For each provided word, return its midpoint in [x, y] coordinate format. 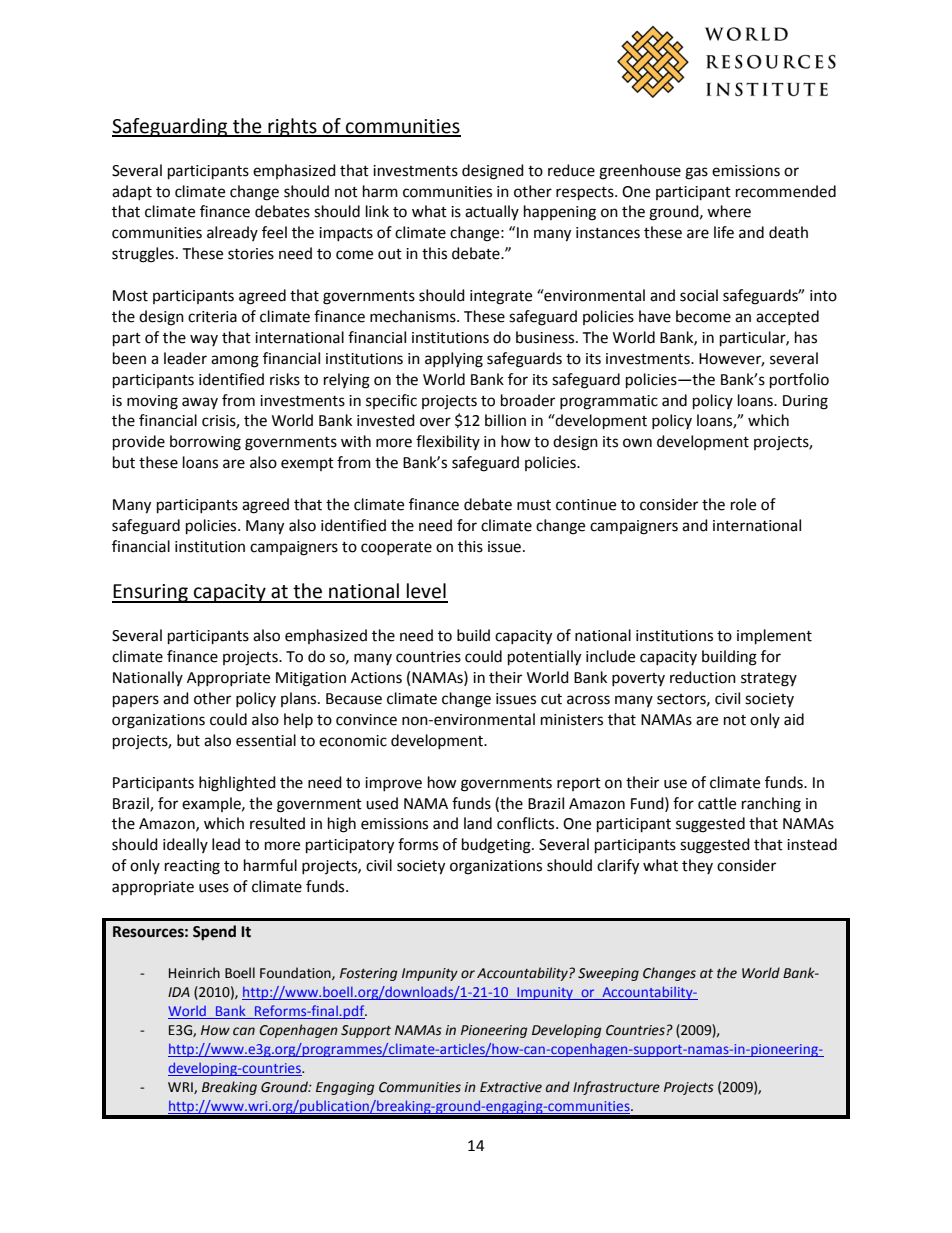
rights [292, 127]
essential [266, 740]
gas [696, 173]
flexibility [448, 442]
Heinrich [194, 973]
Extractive [511, 1087]
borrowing [205, 443]
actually [492, 212]
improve [393, 784]
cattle [717, 803]
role [743, 504]
